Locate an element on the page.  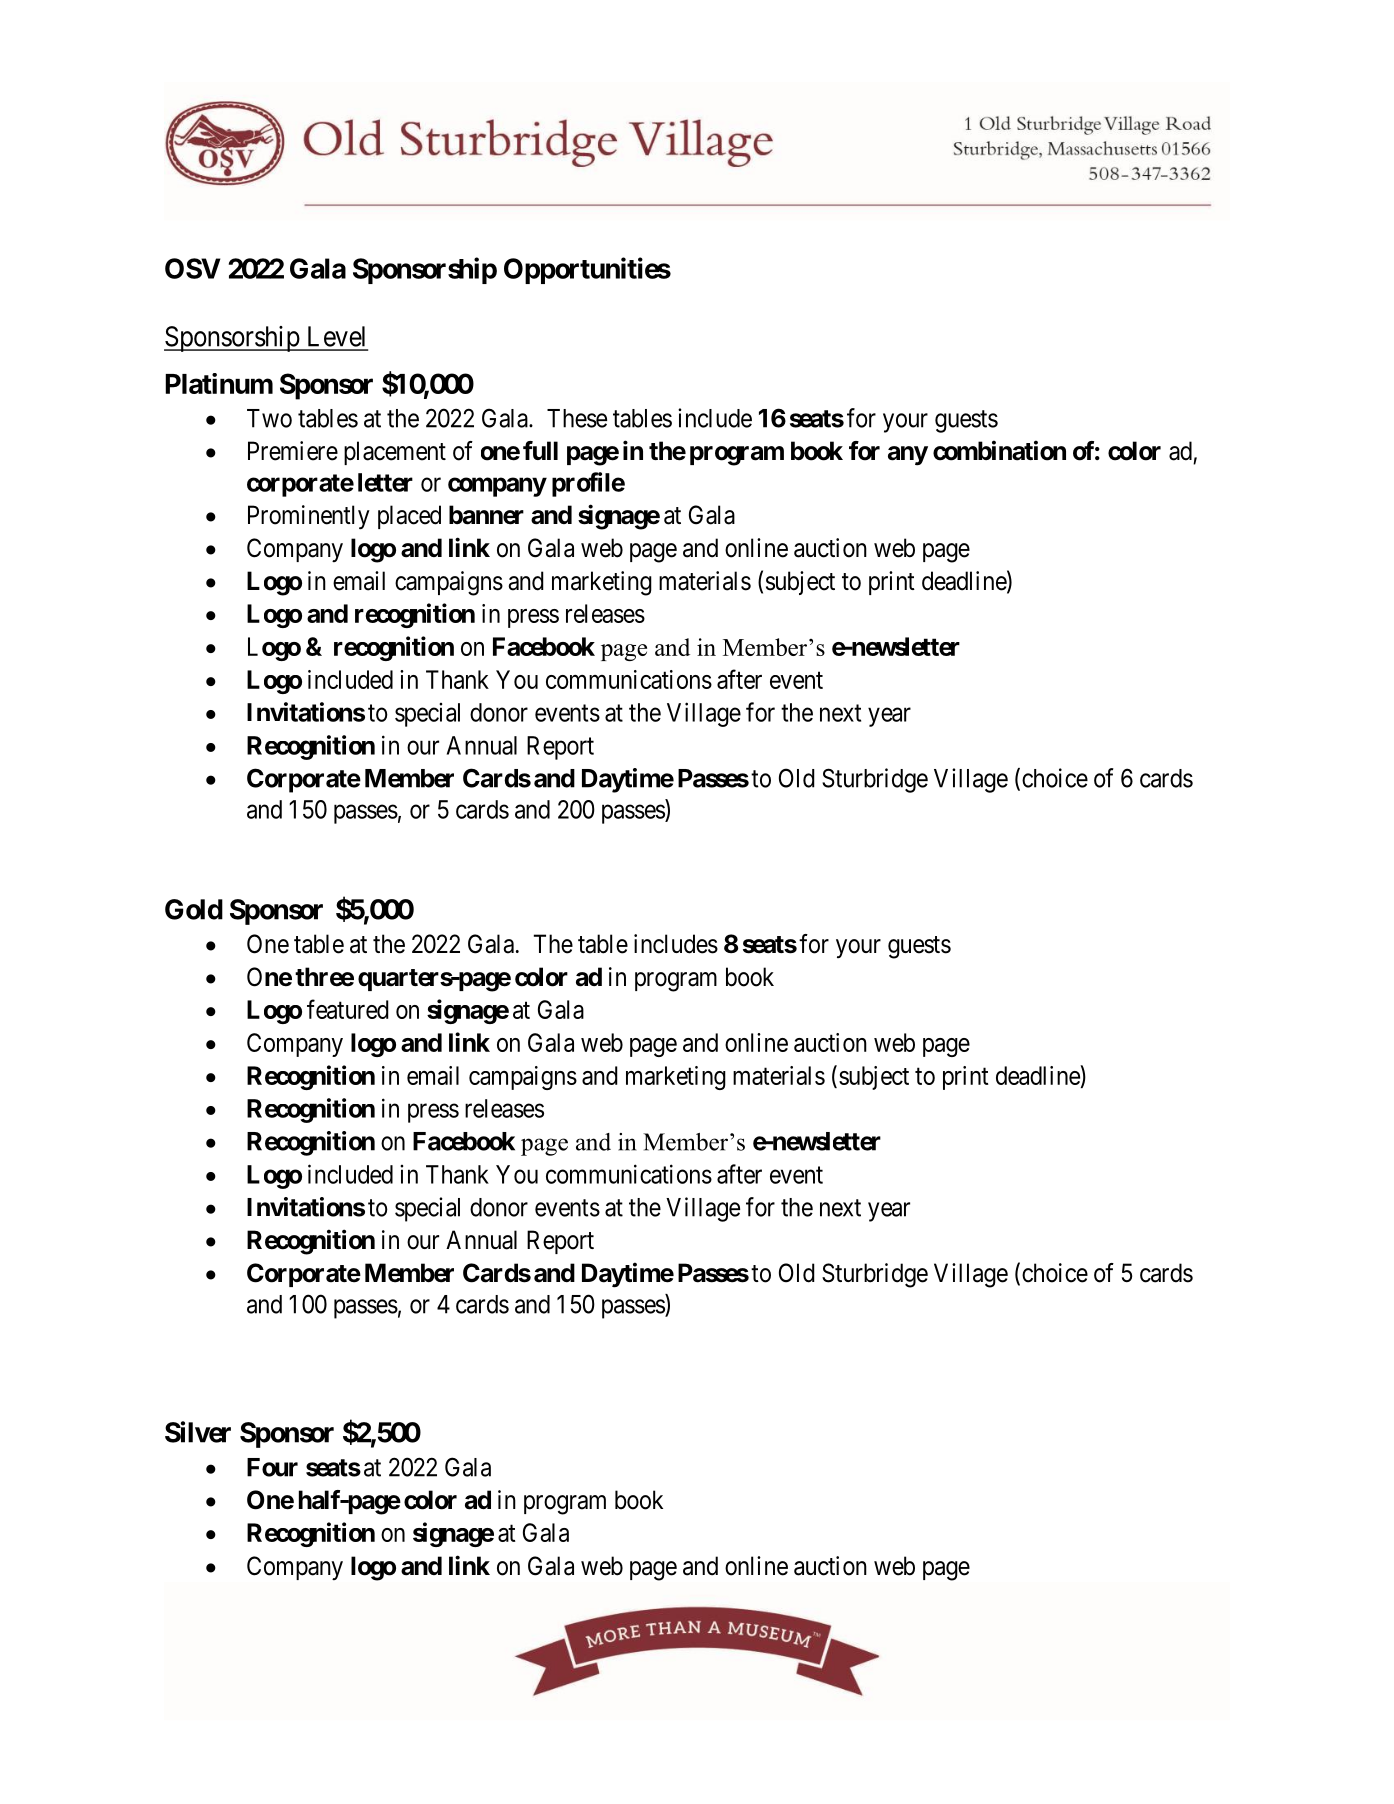
Silver is located at coordinates (198, 1432).
